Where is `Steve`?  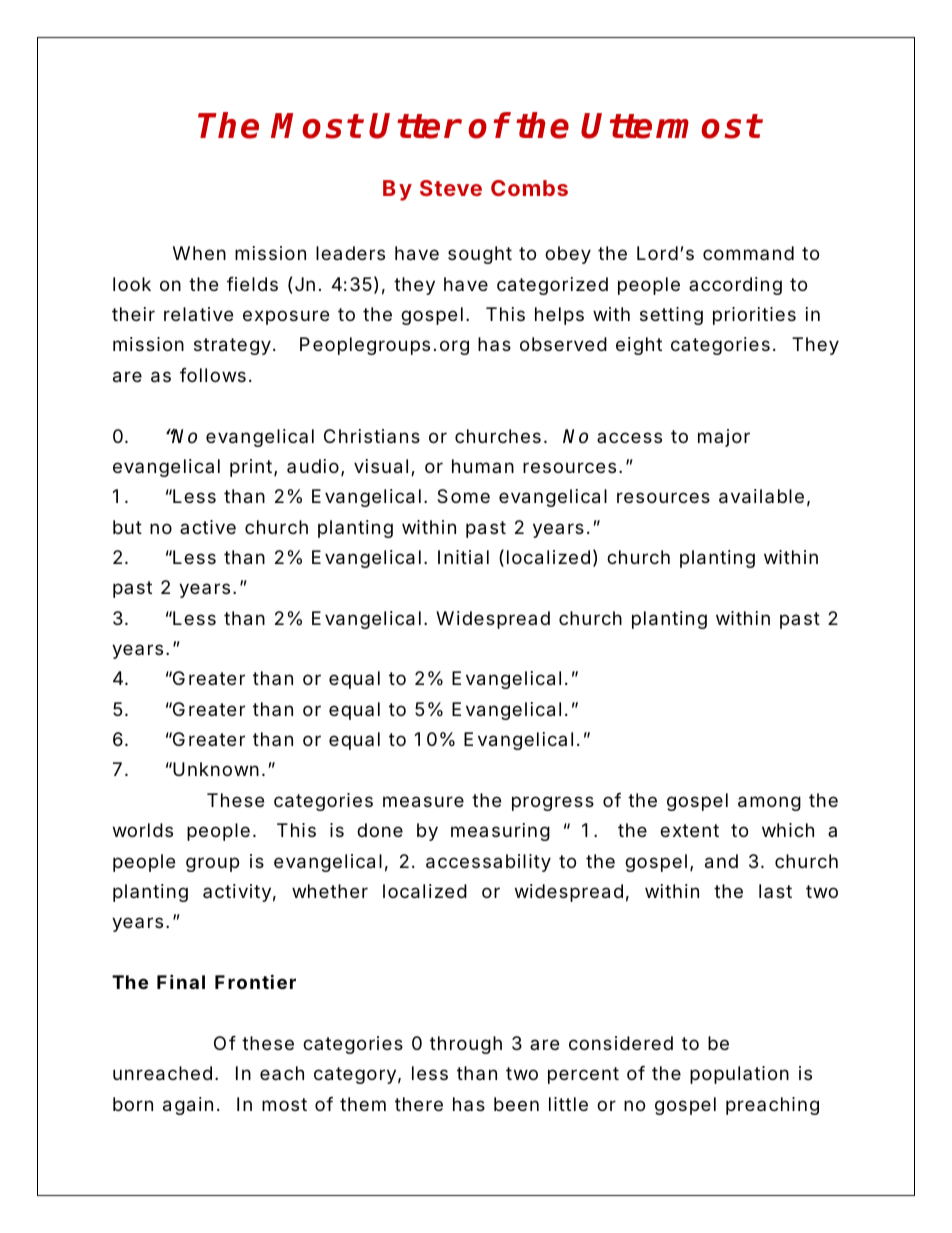 Steve is located at coordinates (451, 188).
